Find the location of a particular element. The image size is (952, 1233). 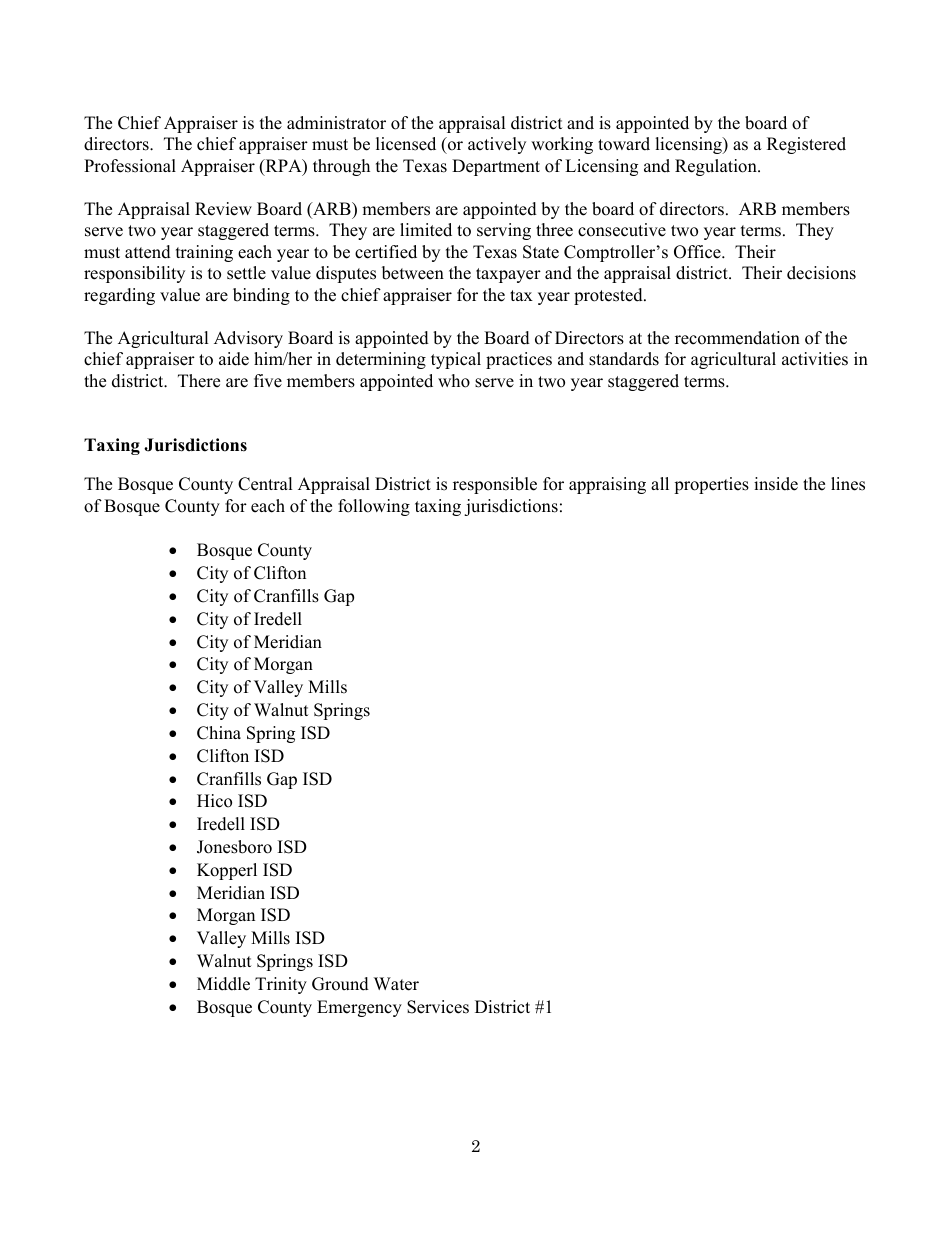

properties is located at coordinates (711, 485).
